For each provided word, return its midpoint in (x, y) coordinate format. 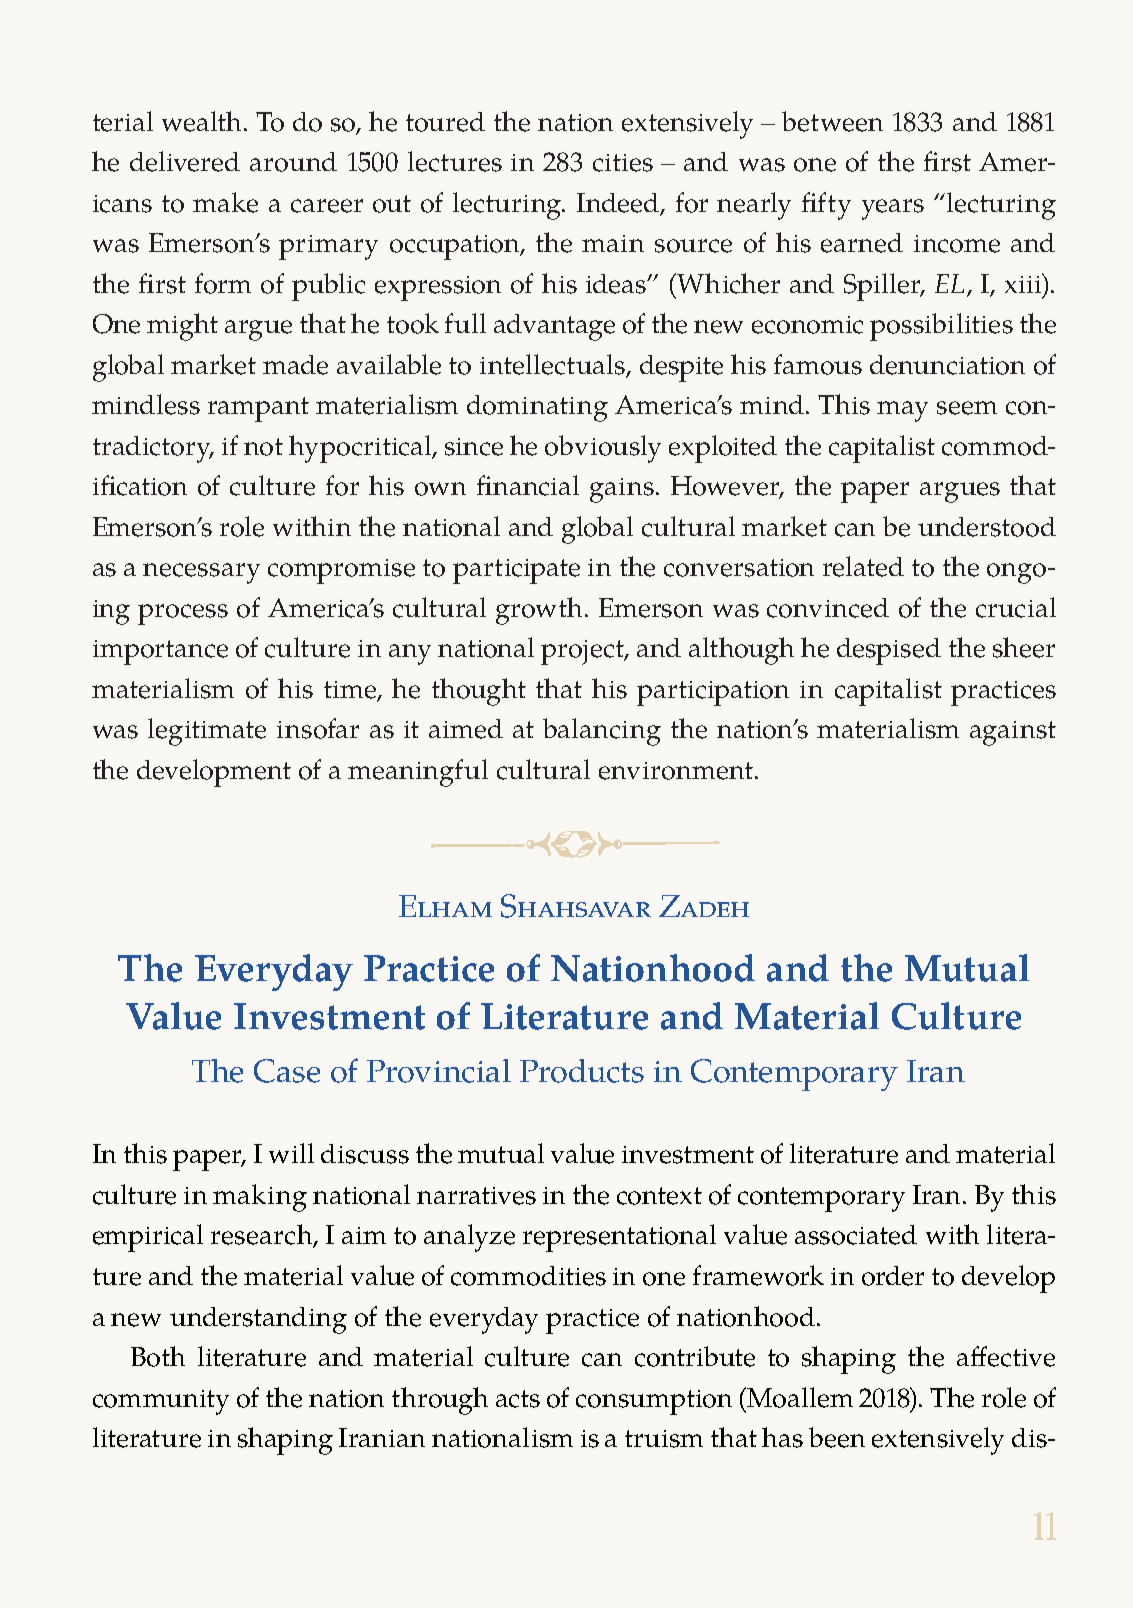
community (161, 1402)
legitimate (207, 732)
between (832, 121)
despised (889, 651)
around (293, 162)
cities (623, 163)
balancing (602, 732)
